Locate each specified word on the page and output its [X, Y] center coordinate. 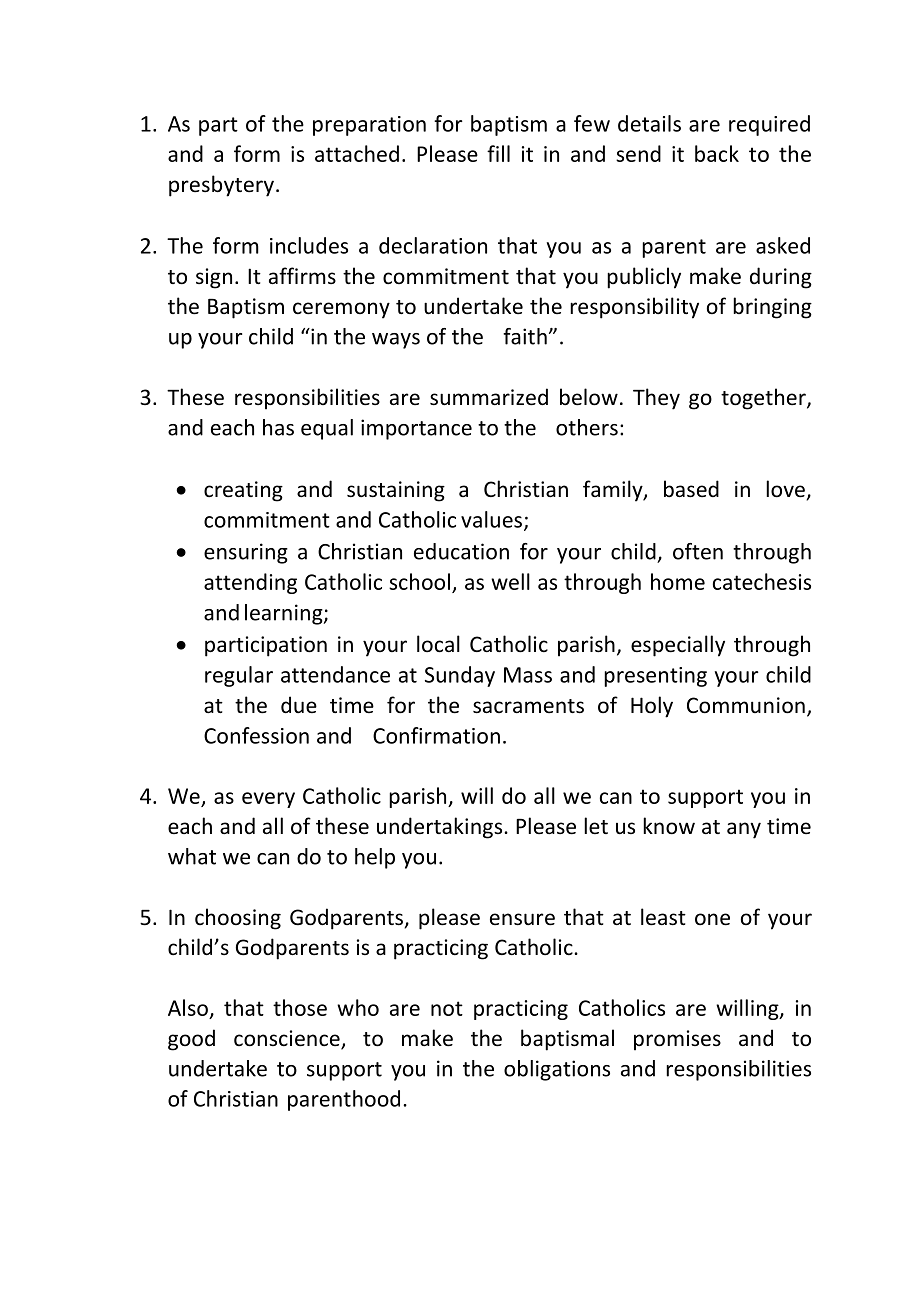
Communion [746, 705]
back [717, 153]
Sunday [460, 676]
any [744, 830]
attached [357, 153]
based [691, 489]
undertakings [441, 828]
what [192, 856]
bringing [772, 308]
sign [214, 278]
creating [243, 491]
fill [498, 153]
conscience [288, 1039]
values [493, 520]
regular [239, 676]
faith [525, 336]
